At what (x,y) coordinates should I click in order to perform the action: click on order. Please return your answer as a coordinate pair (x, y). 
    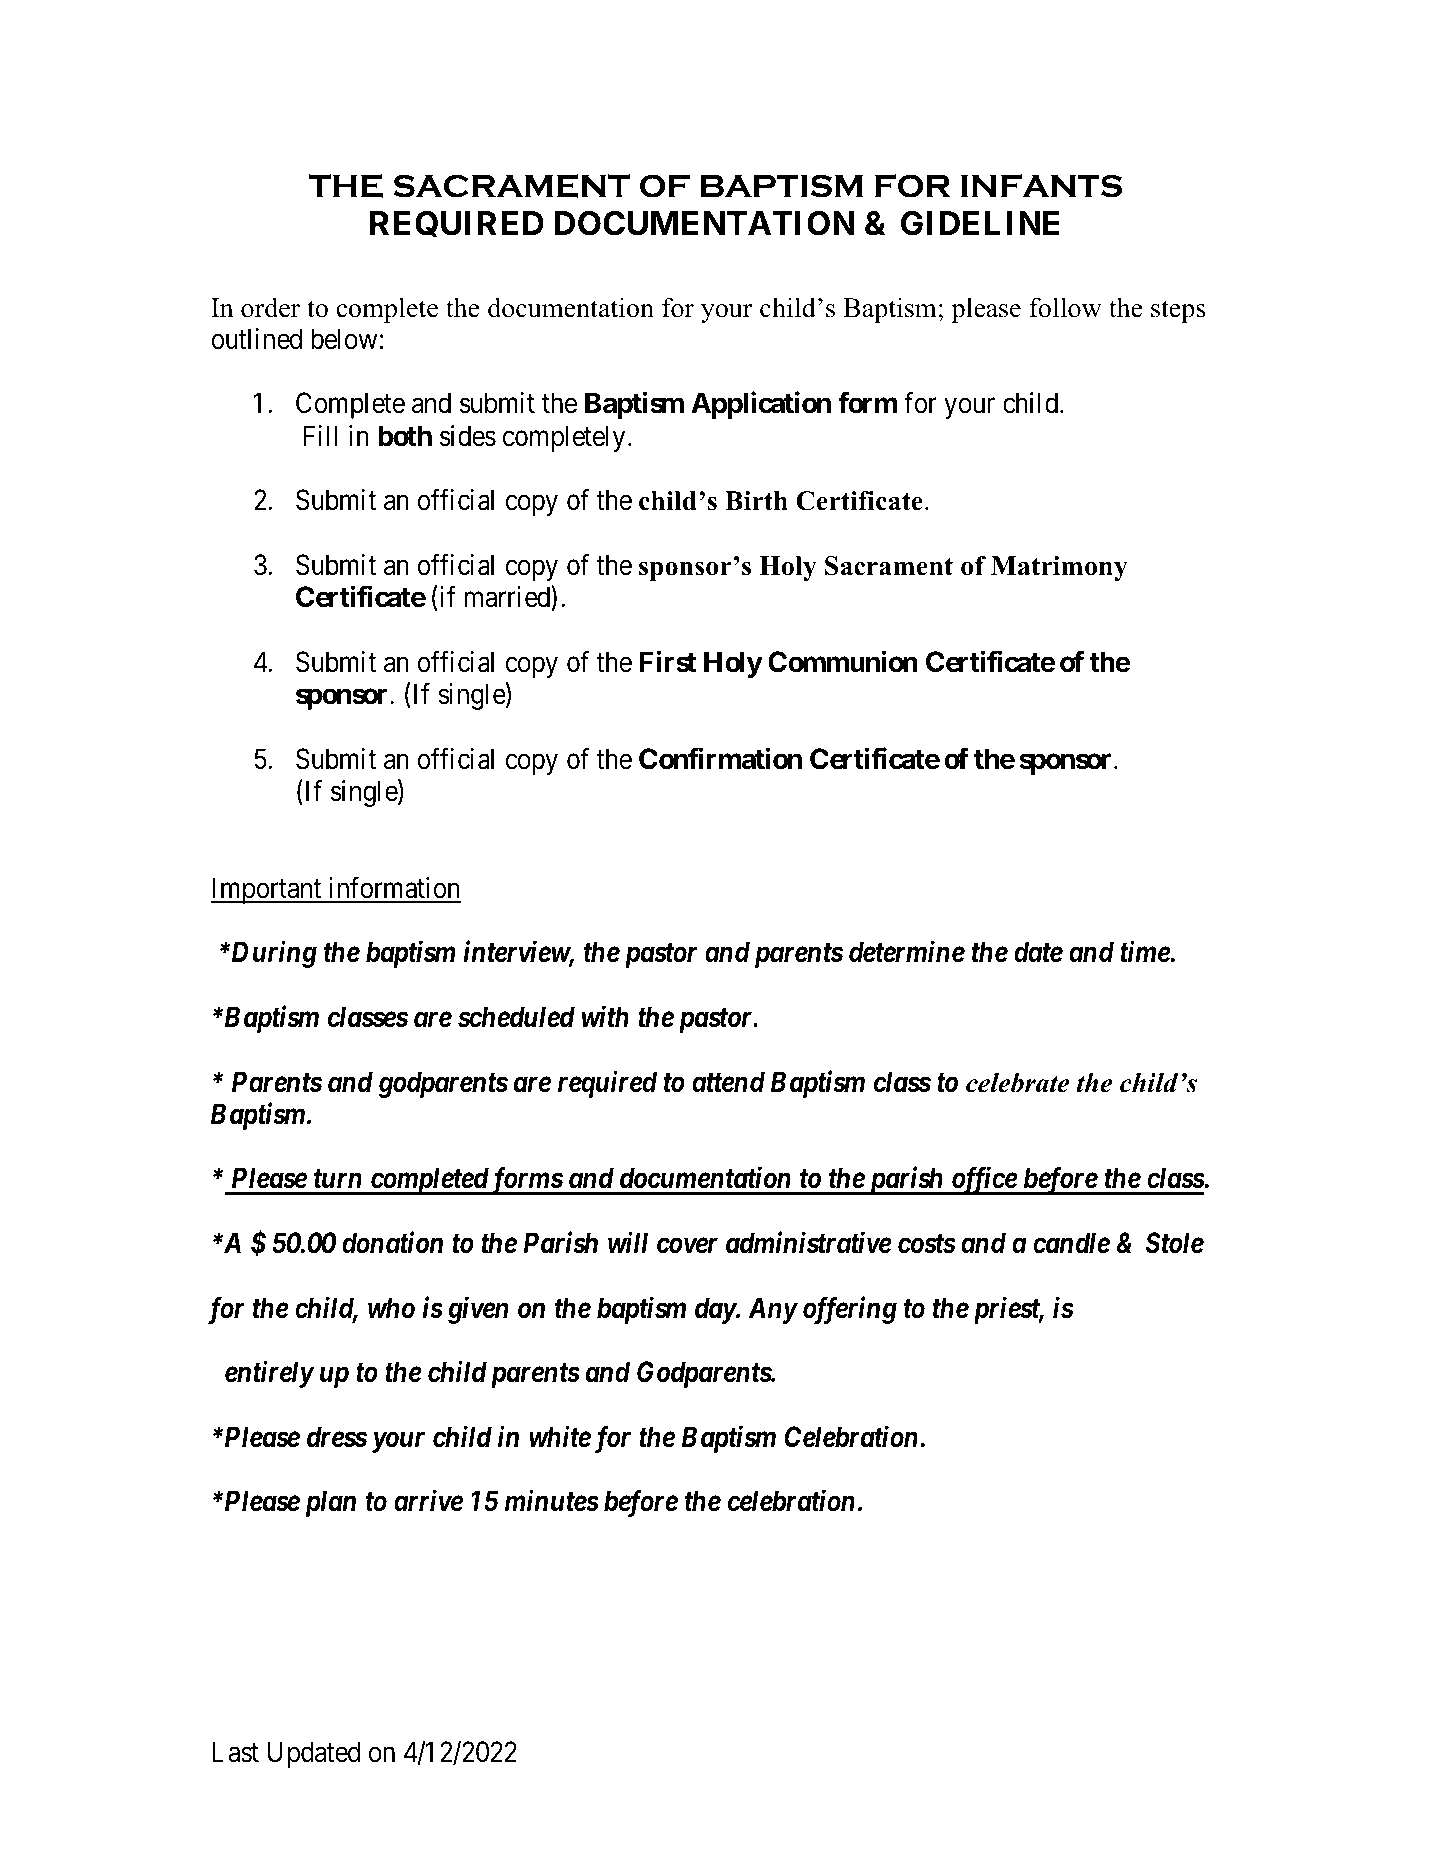
    Looking at the image, I should click on (270, 307).
